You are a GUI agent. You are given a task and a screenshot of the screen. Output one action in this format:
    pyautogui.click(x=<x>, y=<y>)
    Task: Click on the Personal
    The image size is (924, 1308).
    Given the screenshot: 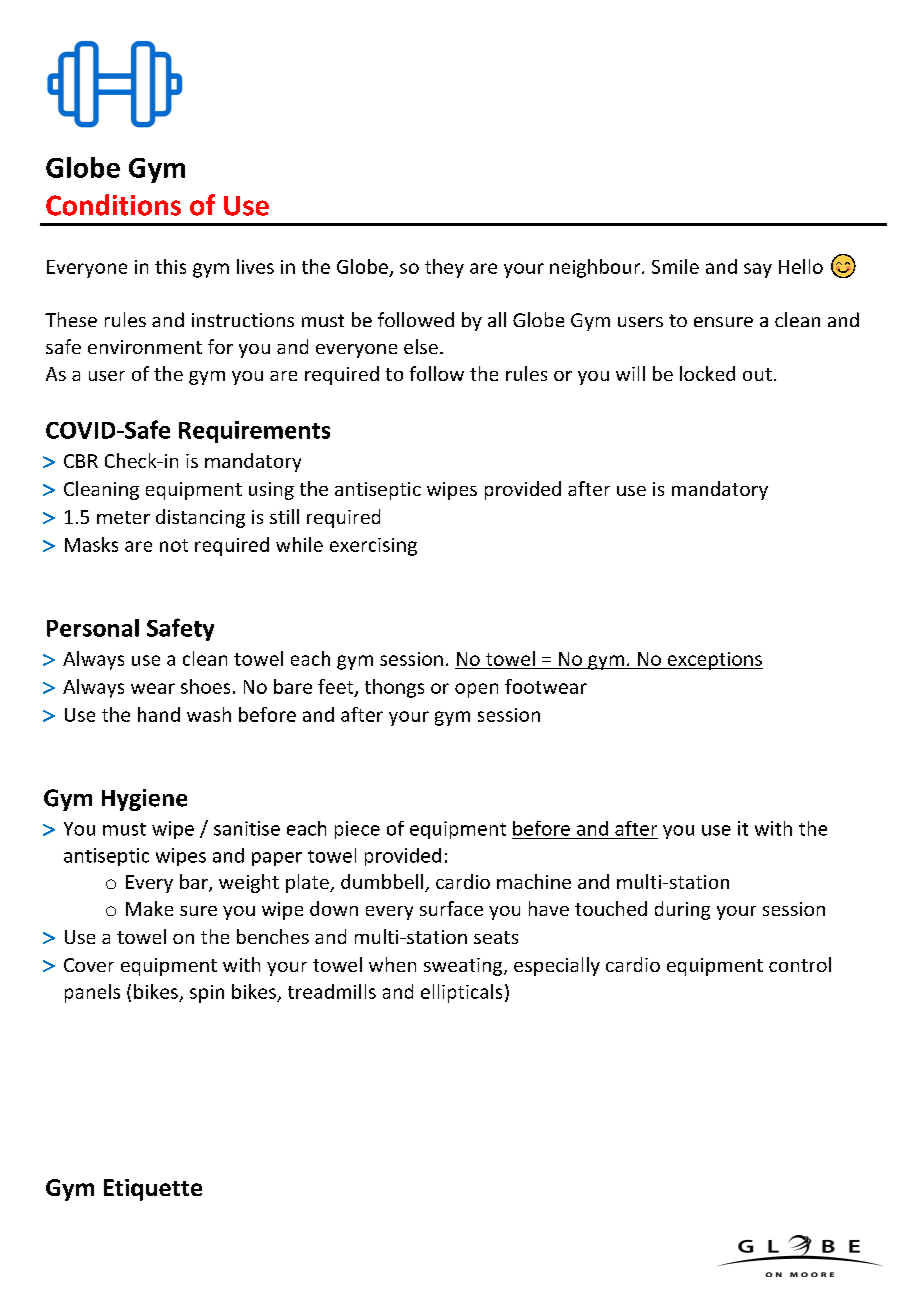 What is the action you would take?
    pyautogui.click(x=93, y=628)
